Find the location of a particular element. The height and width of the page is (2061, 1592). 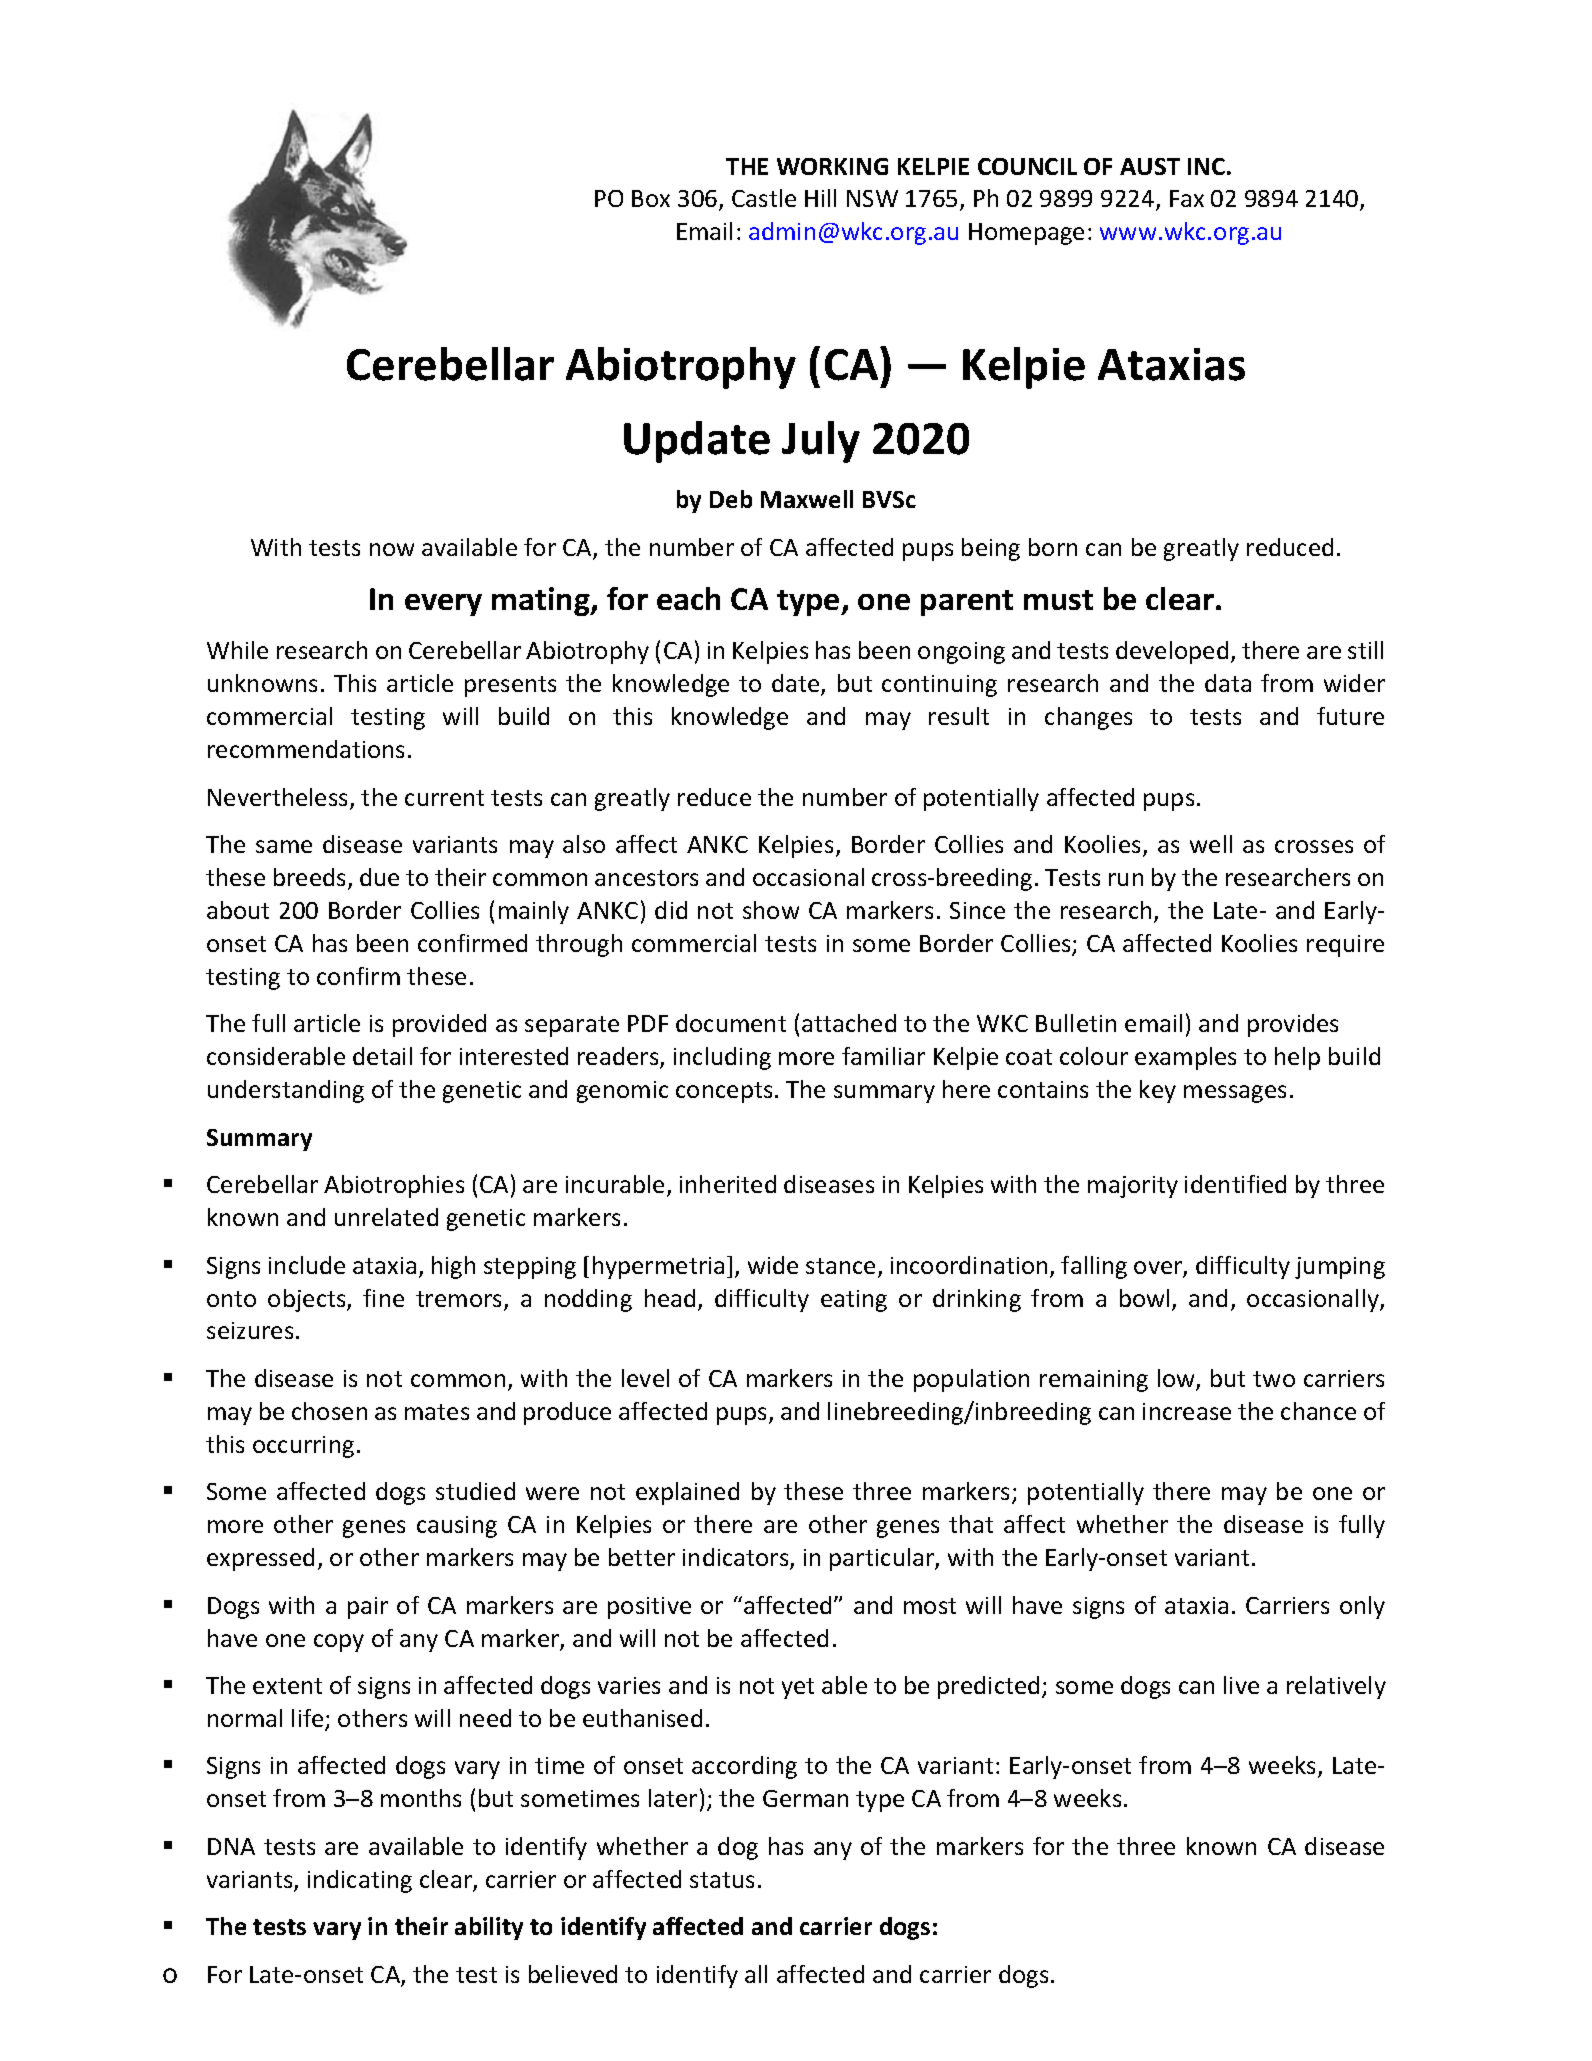

Box is located at coordinates (651, 198).
